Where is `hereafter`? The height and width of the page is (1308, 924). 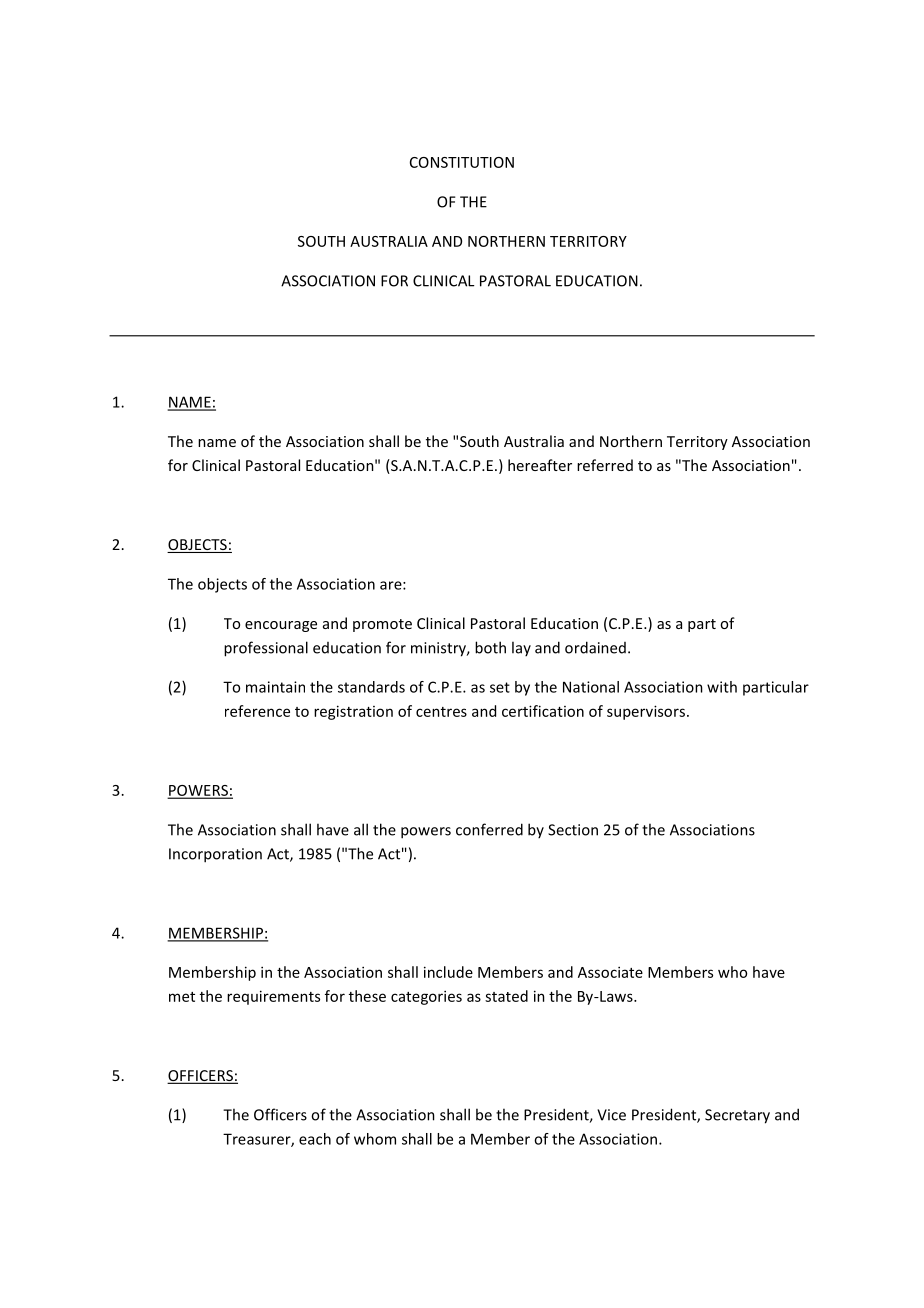 hereafter is located at coordinates (540, 465).
